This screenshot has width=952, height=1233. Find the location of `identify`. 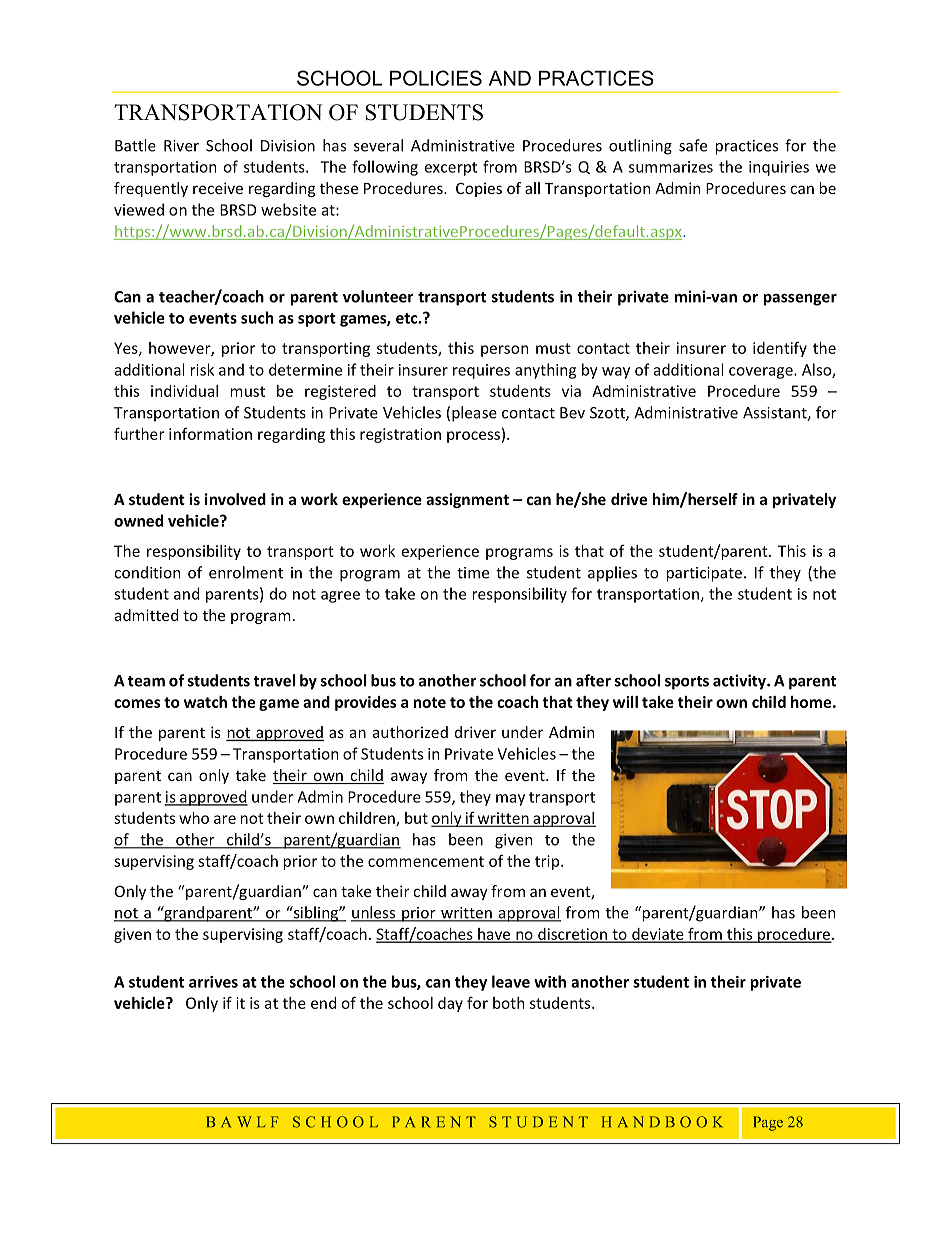

identify is located at coordinates (780, 349).
